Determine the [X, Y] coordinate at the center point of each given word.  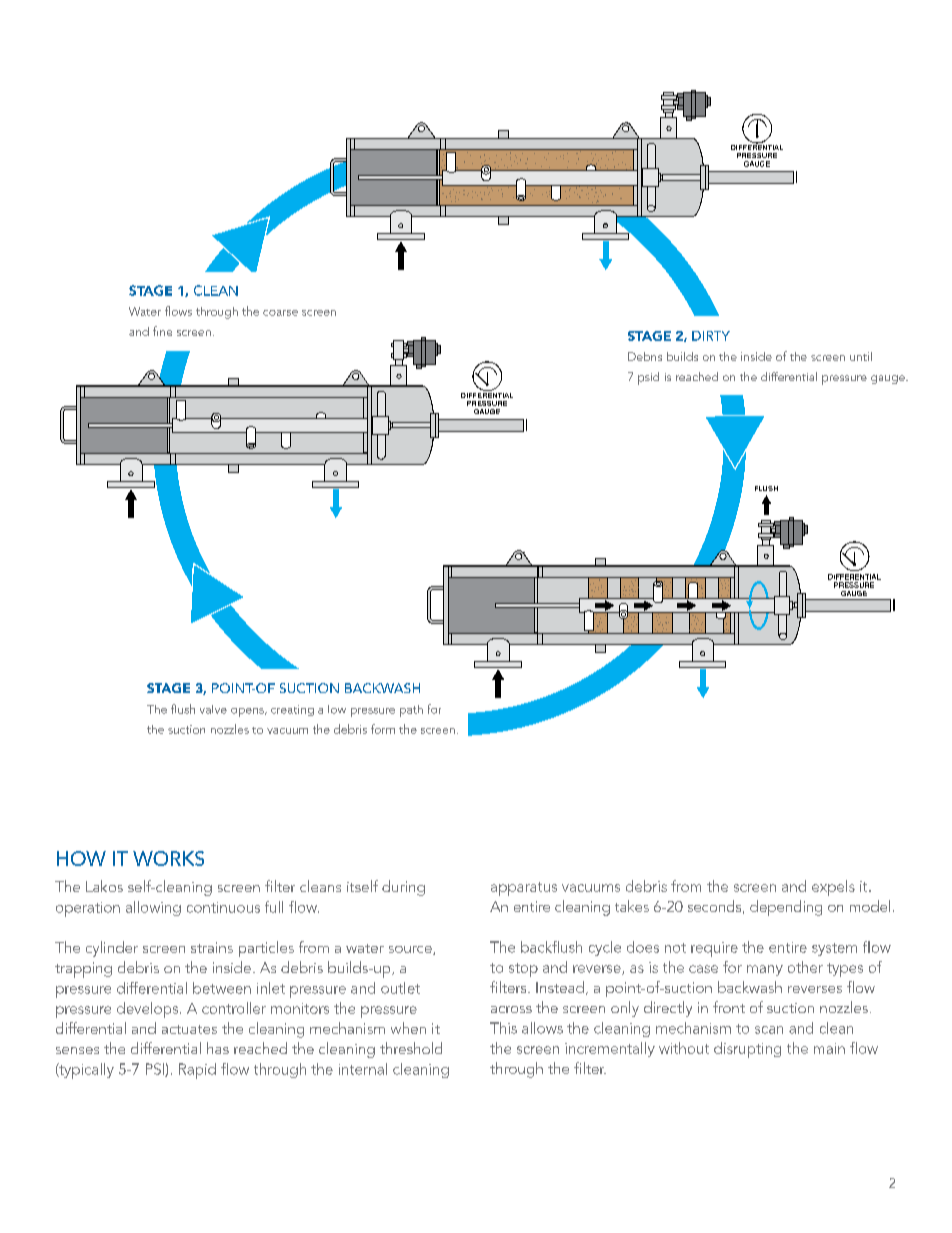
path [411, 711]
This [503, 1028]
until [861, 356]
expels [833, 888]
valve [213, 709]
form [383, 729]
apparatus [524, 889]
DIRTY [711, 336]
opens [248, 712]
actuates [189, 1029]
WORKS [168, 858]
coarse [280, 313]
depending [786, 908]
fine [162, 331]
